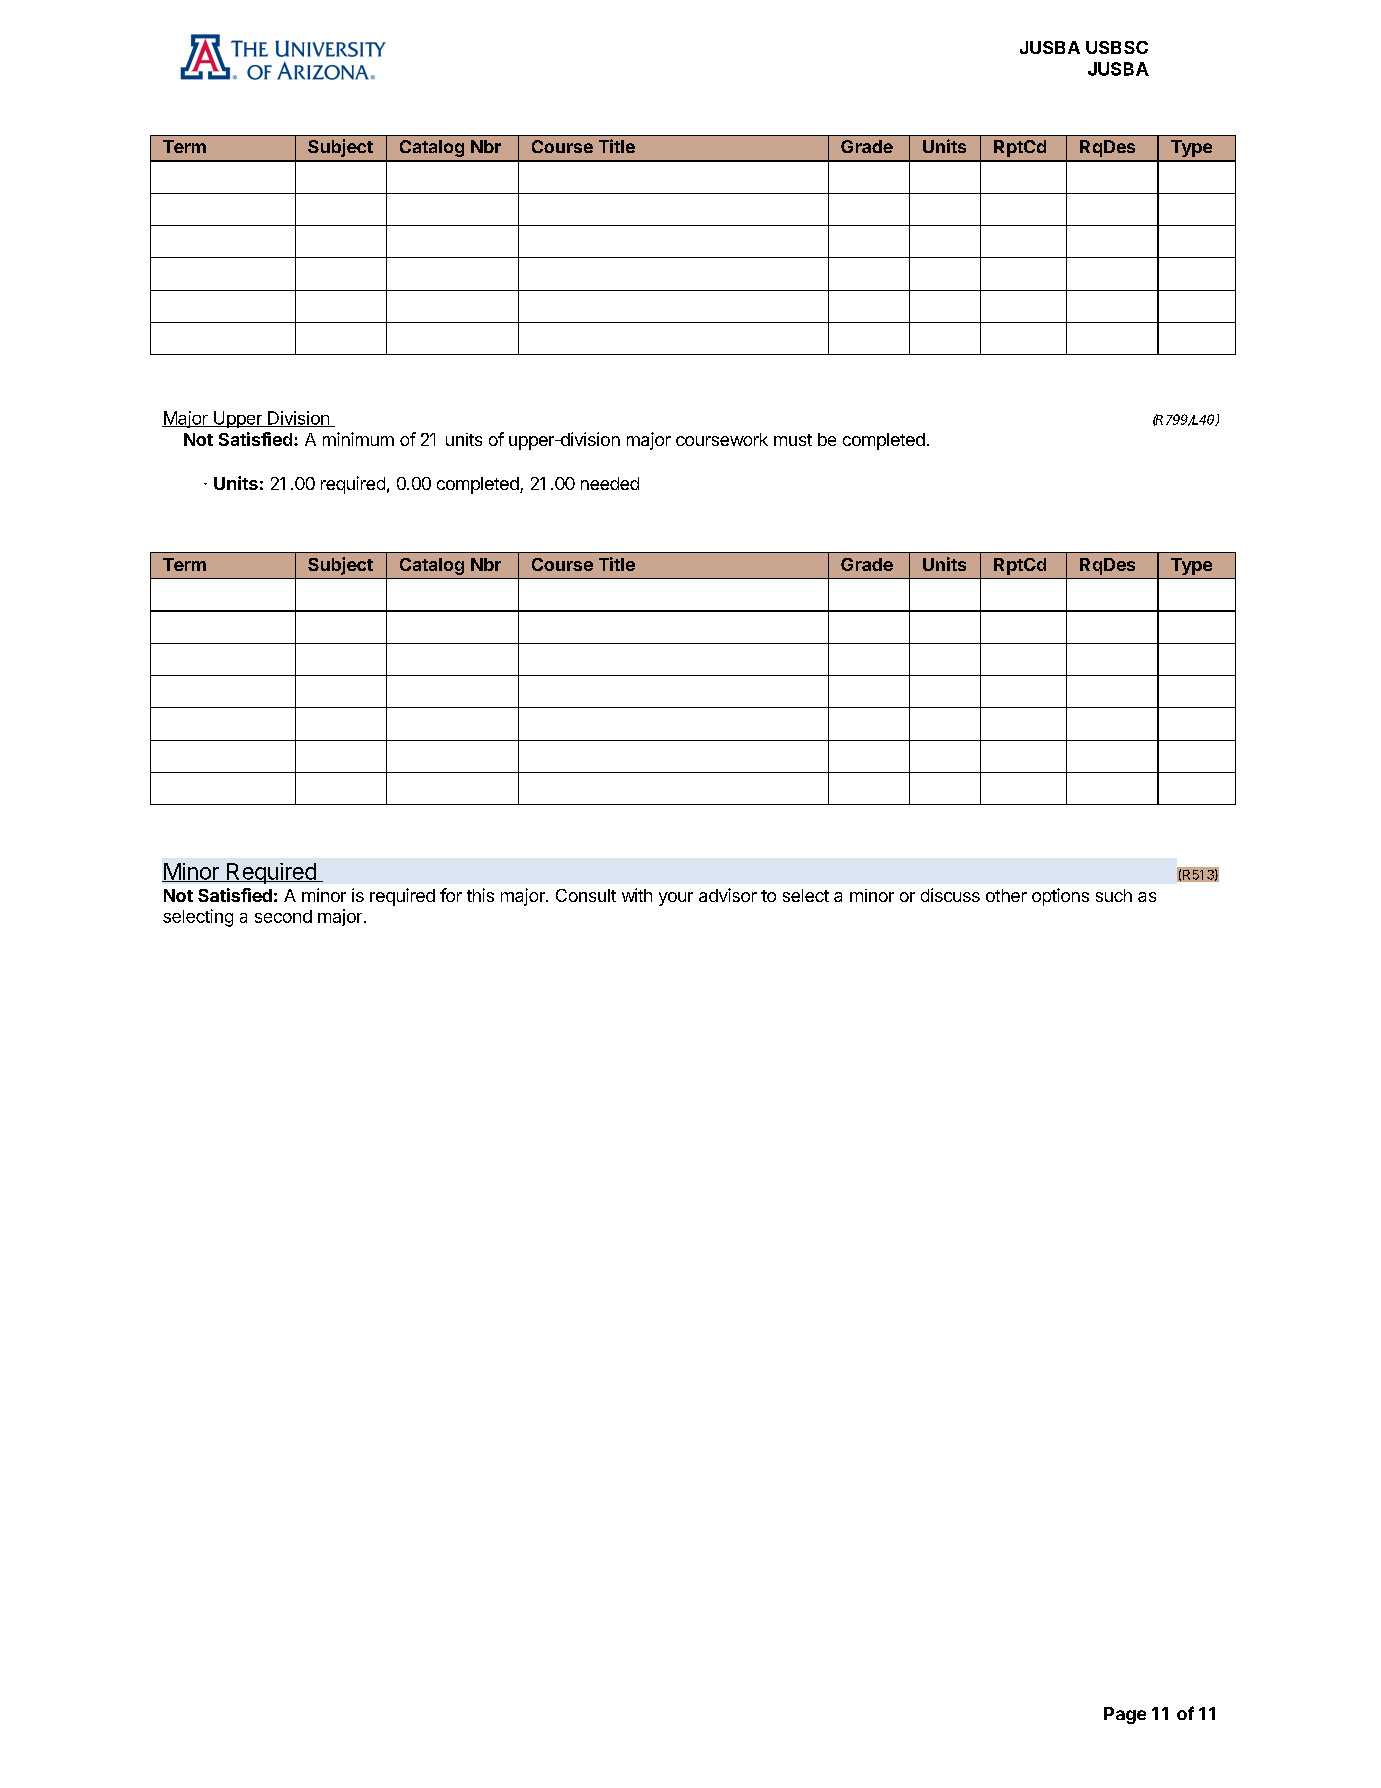 Image resolution: width=1381 pixels, height=1788 pixels. Describe the element at coordinates (793, 440) in the screenshot. I see `must` at that location.
